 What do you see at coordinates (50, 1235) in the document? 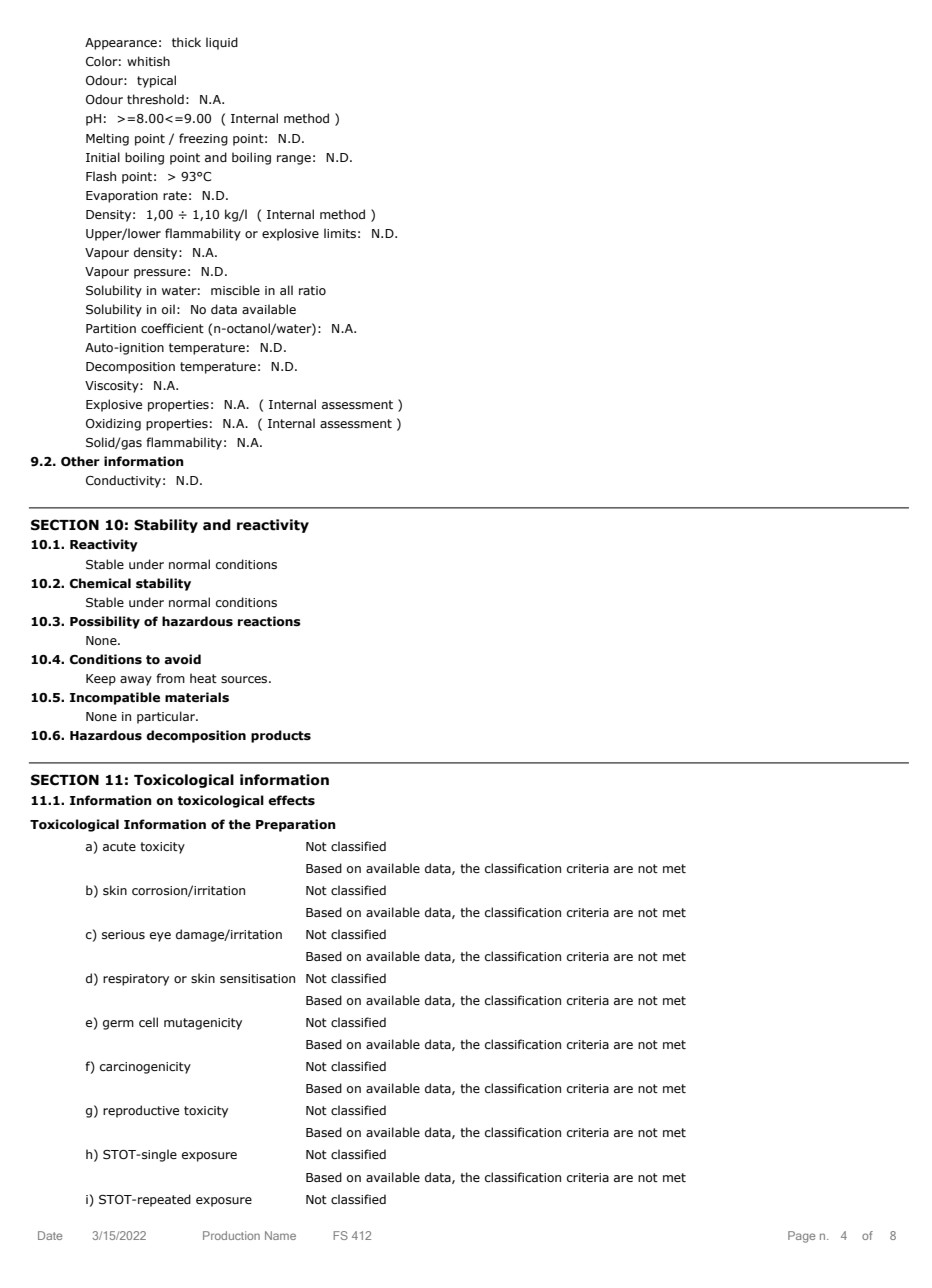
I see `Date` at bounding box center [50, 1235].
